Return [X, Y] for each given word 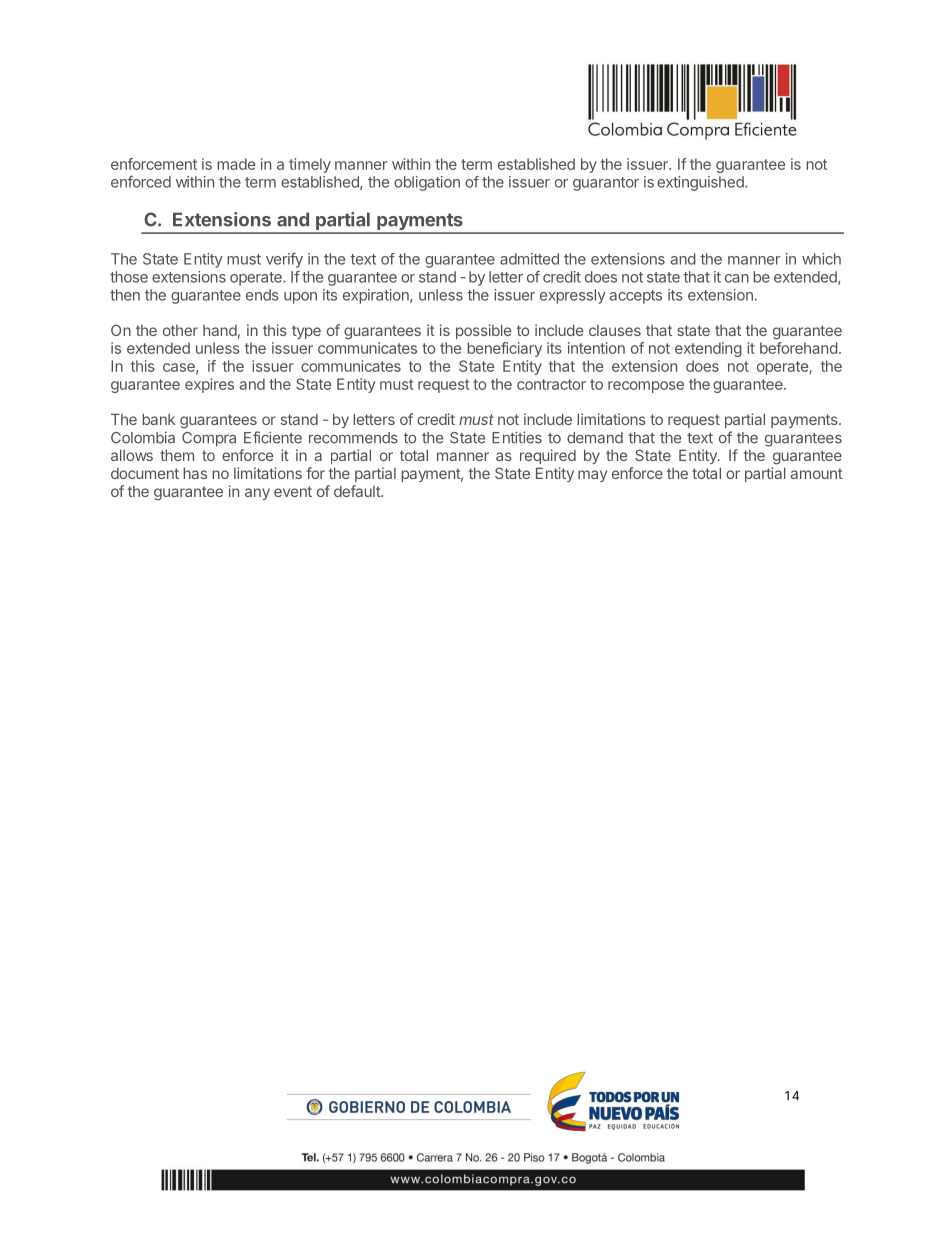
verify [284, 260]
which [821, 259]
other [180, 330]
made [236, 164]
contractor [551, 384]
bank [158, 419]
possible [483, 331]
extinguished [701, 183]
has [195, 473]
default [358, 491]
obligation [427, 183]
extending [708, 349]
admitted [529, 259]
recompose [646, 387]
